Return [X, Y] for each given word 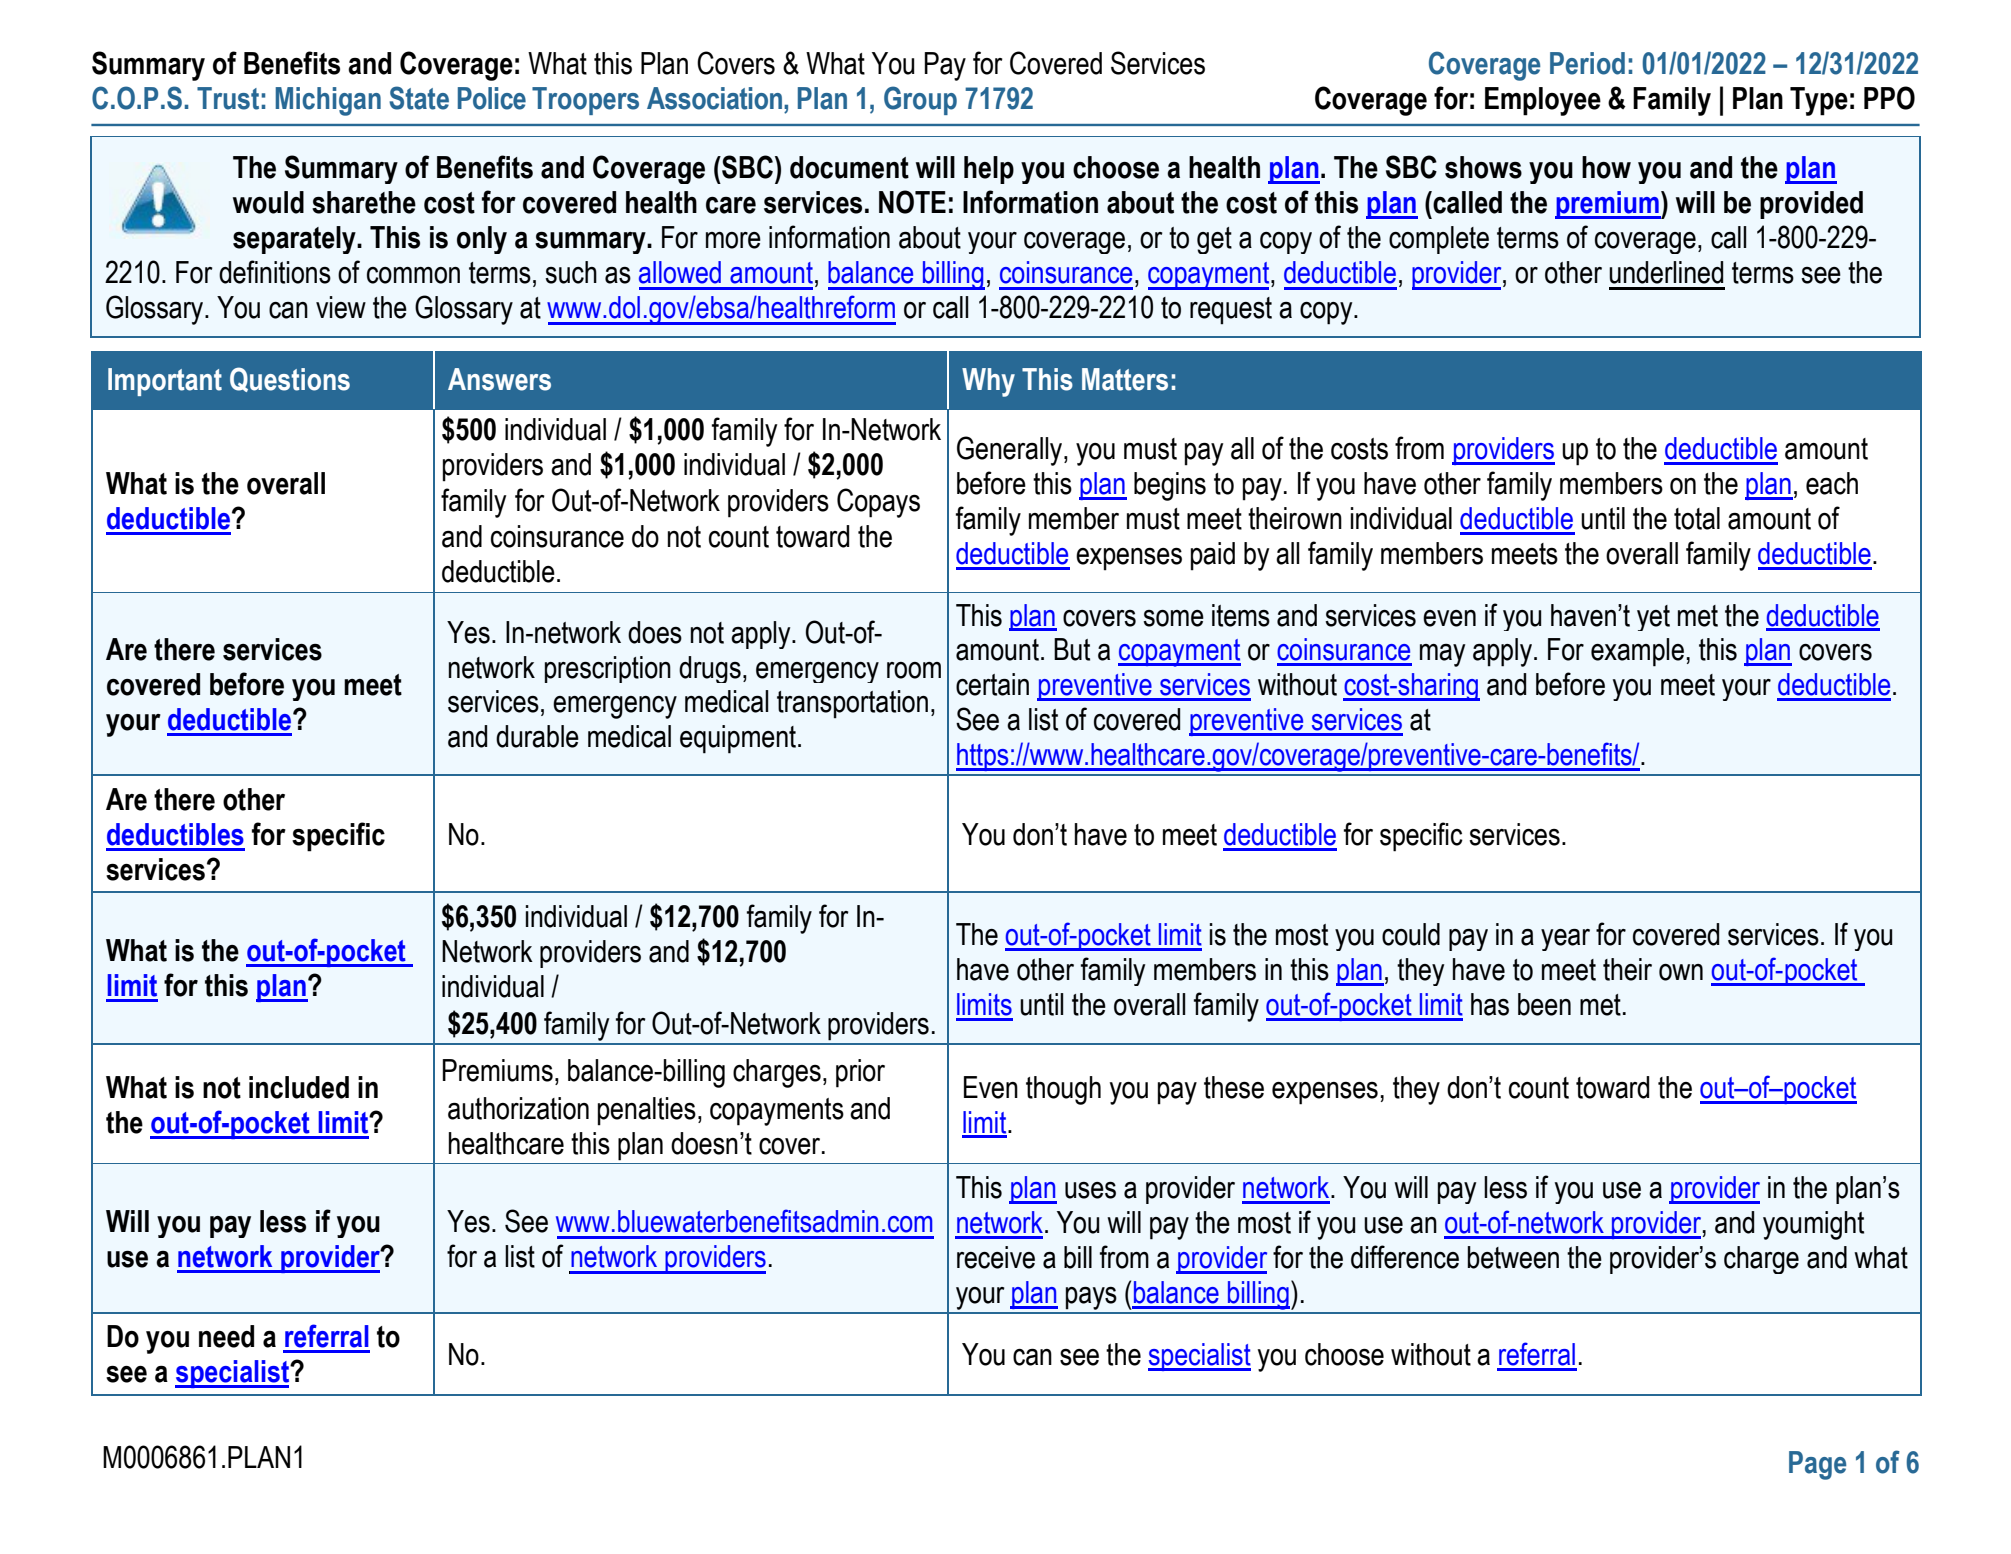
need [226, 1336]
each [1832, 483]
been [1544, 1004]
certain [992, 684]
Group [920, 100]
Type [1819, 101]
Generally [1011, 451]
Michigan [328, 101]
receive [996, 1257]
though [1063, 1090]
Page [1818, 1465]
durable [537, 736]
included [299, 1087]
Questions [290, 379]
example [1637, 652]
